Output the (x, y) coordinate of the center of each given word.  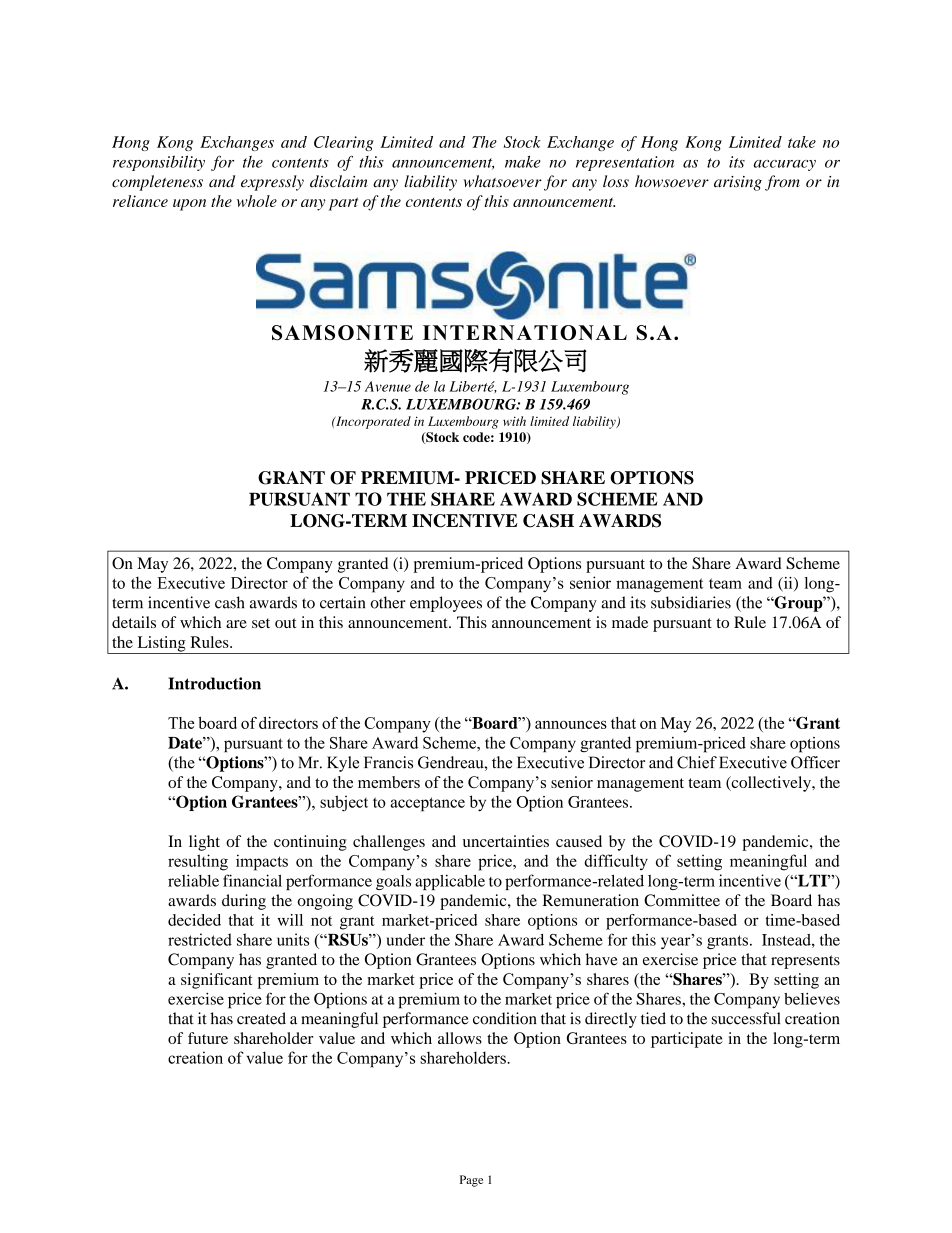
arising (738, 183)
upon (189, 205)
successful (746, 1018)
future (208, 1038)
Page (471, 1181)
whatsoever (503, 181)
